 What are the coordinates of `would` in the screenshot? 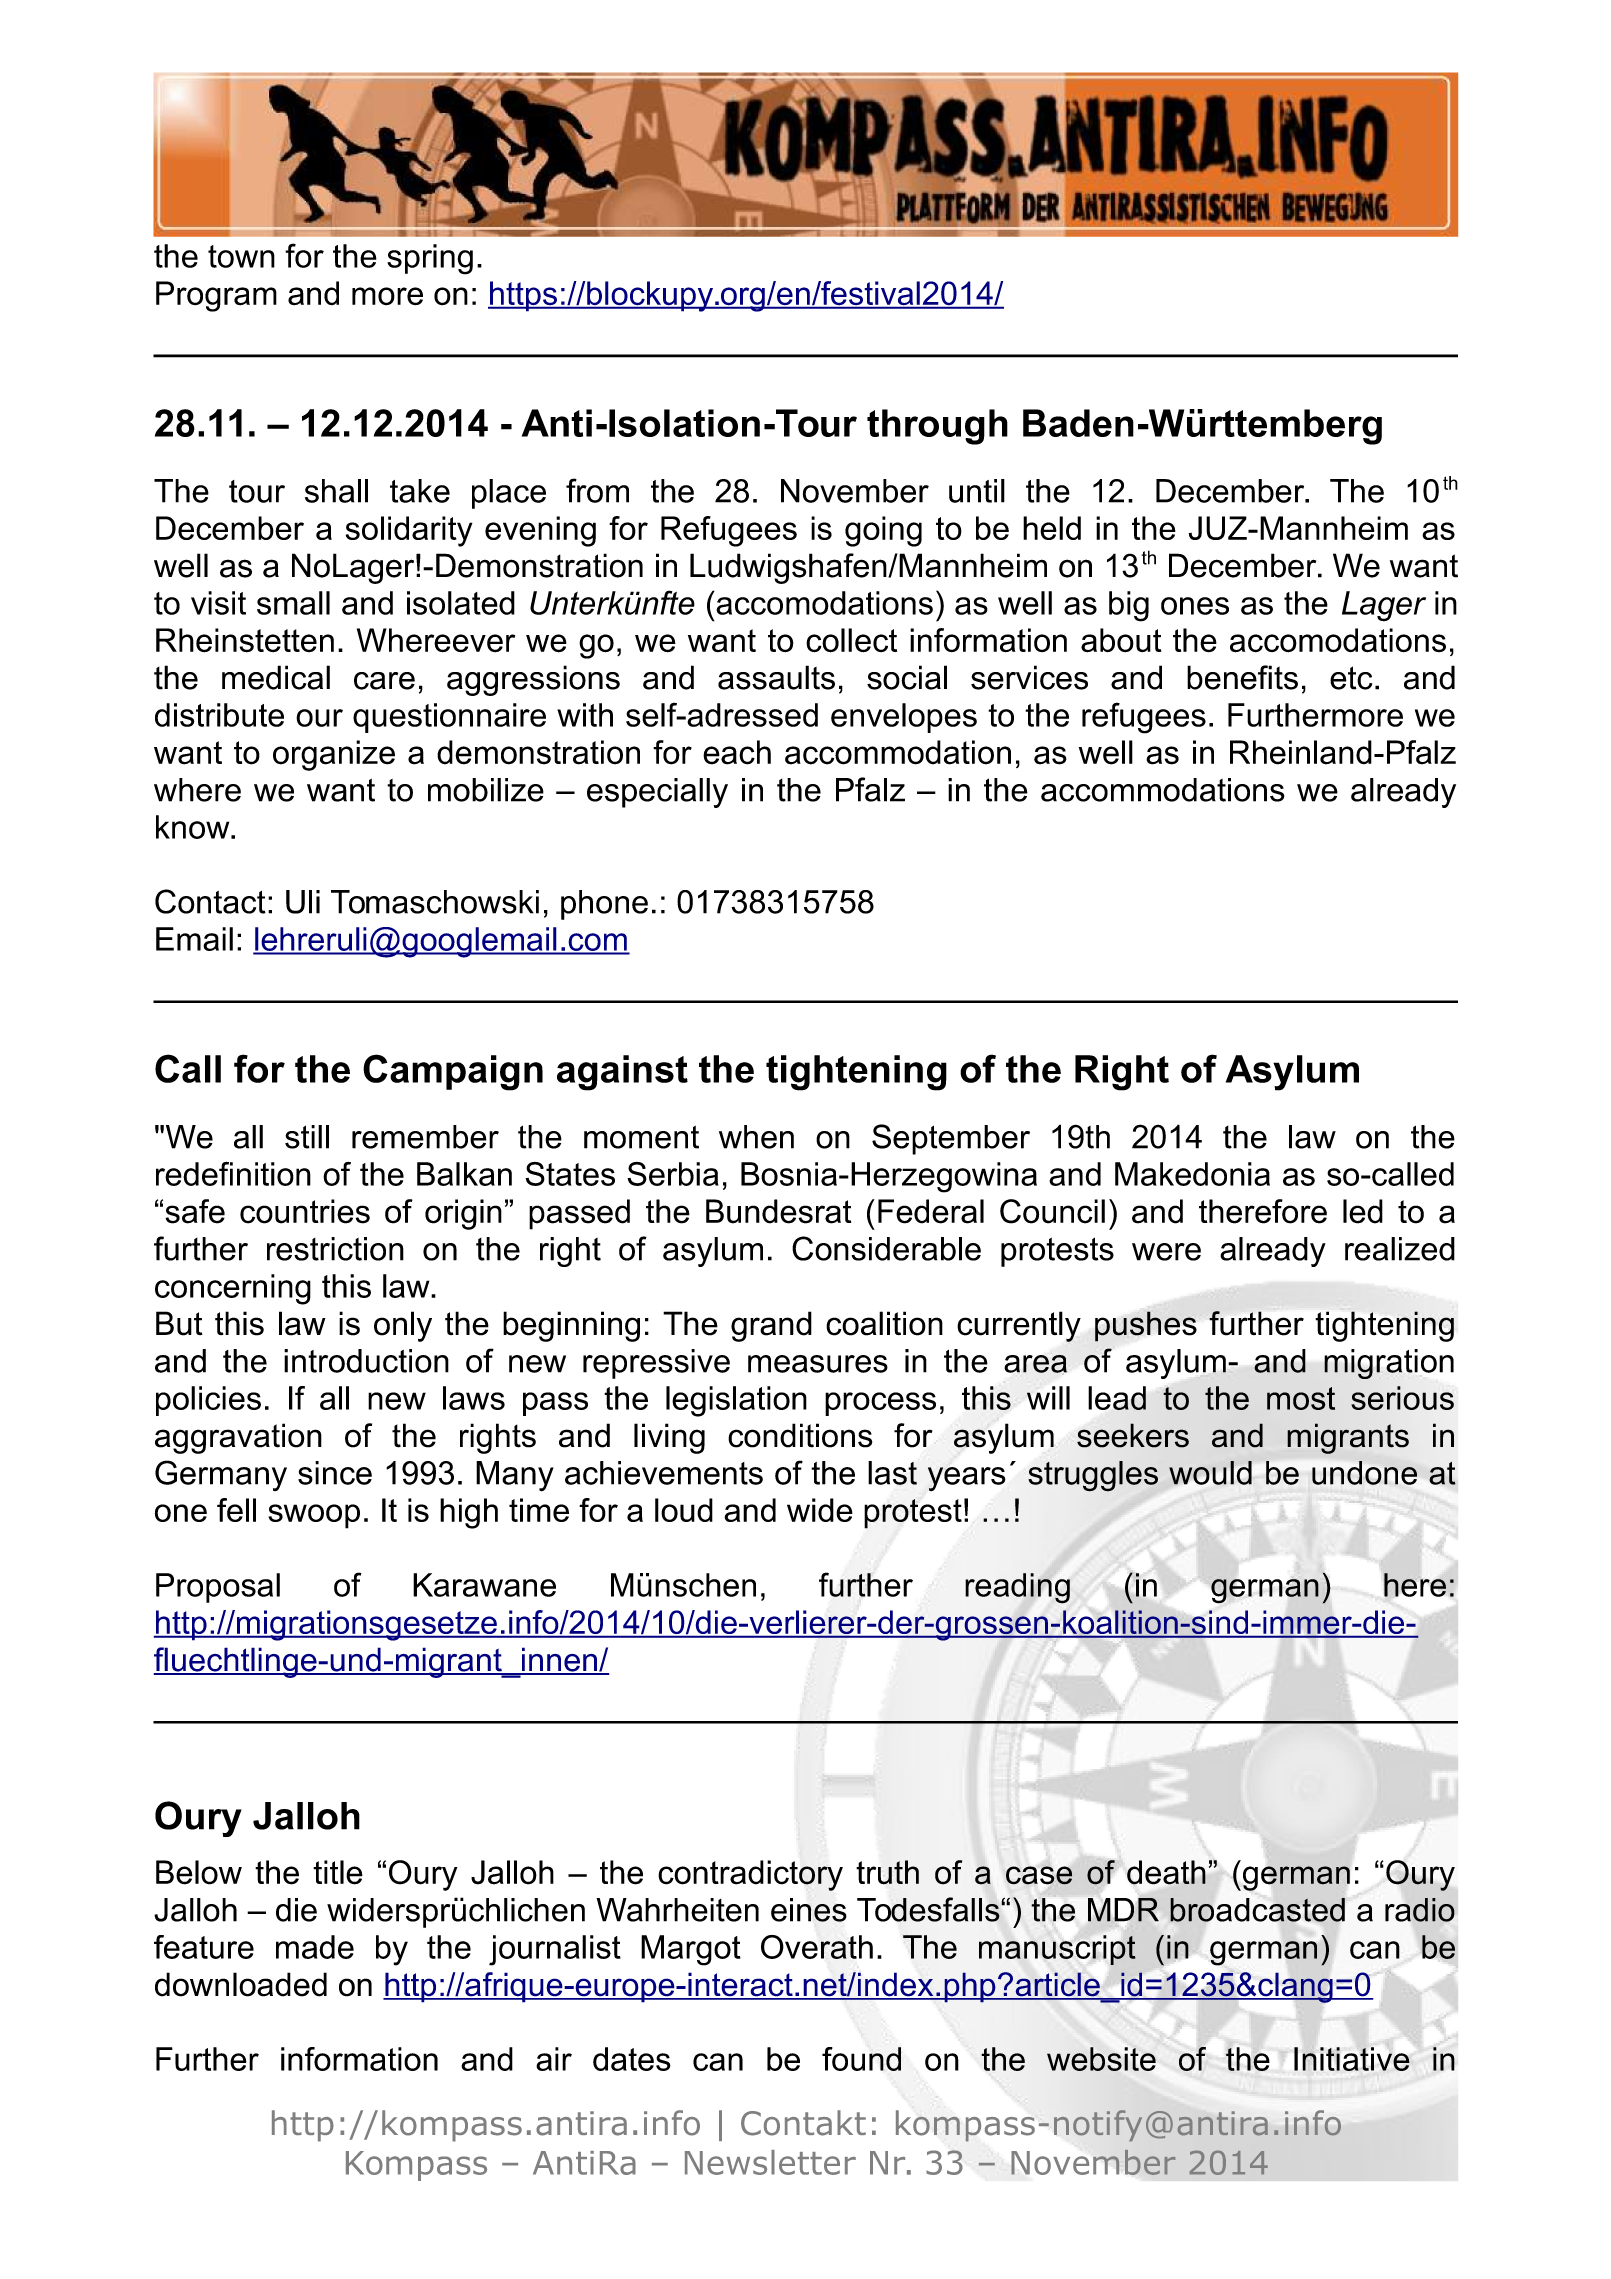 It's located at (1210, 1473).
